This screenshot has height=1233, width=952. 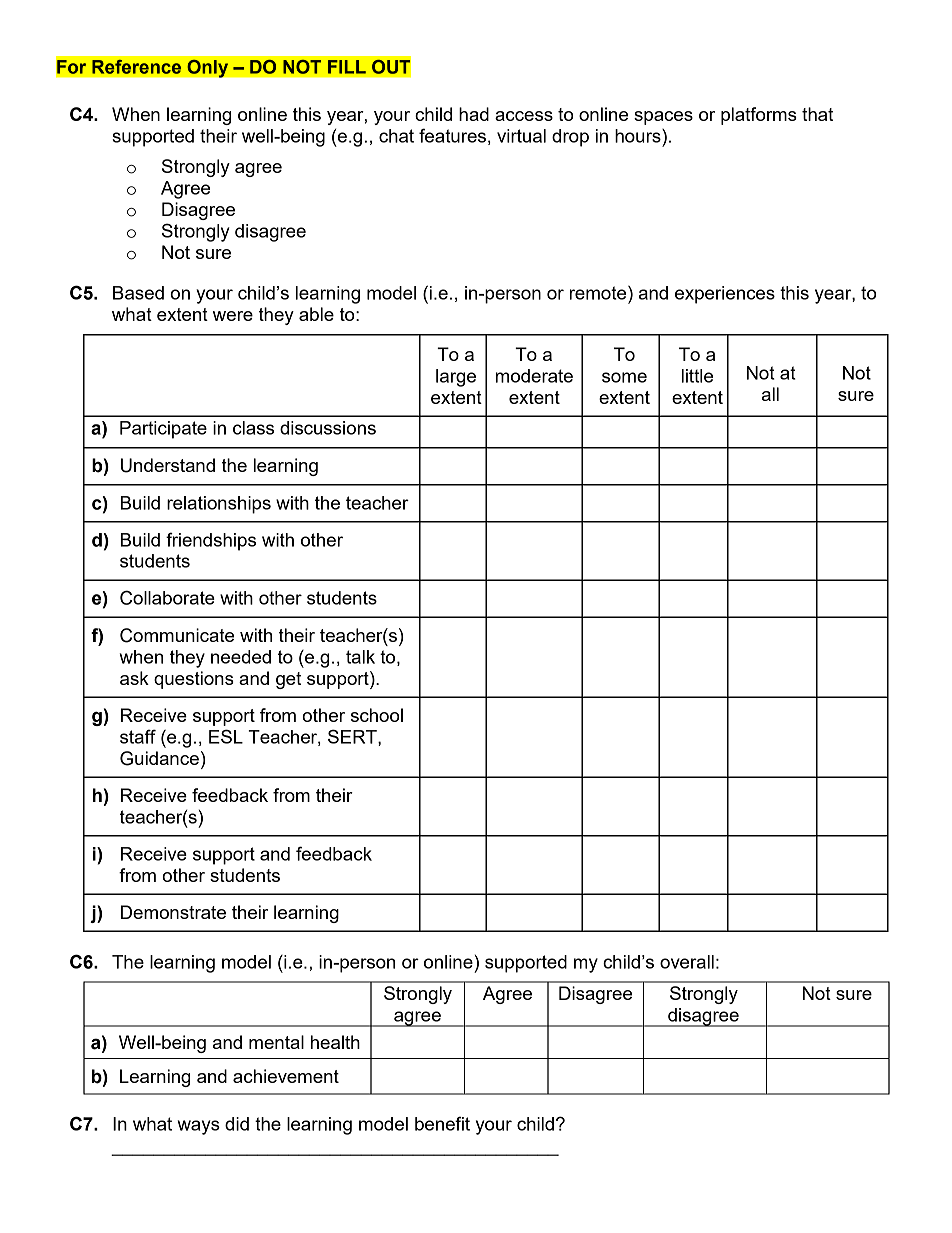 What do you see at coordinates (456, 378) in the screenshot?
I see `large` at bounding box center [456, 378].
